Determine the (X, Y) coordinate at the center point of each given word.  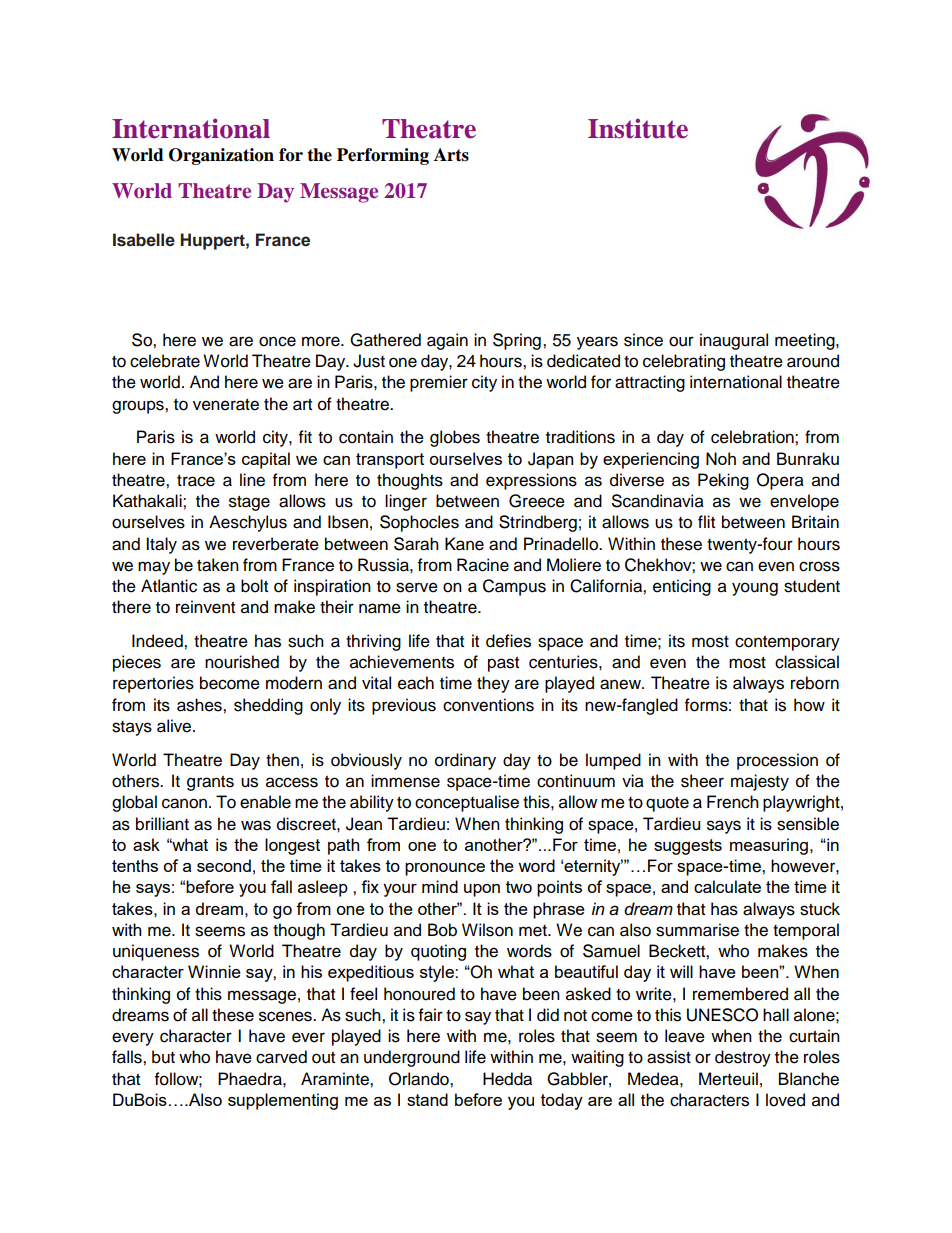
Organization (221, 156)
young (755, 589)
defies (508, 641)
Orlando (420, 1079)
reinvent (205, 607)
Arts (451, 155)
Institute (638, 129)
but (163, 1057)
